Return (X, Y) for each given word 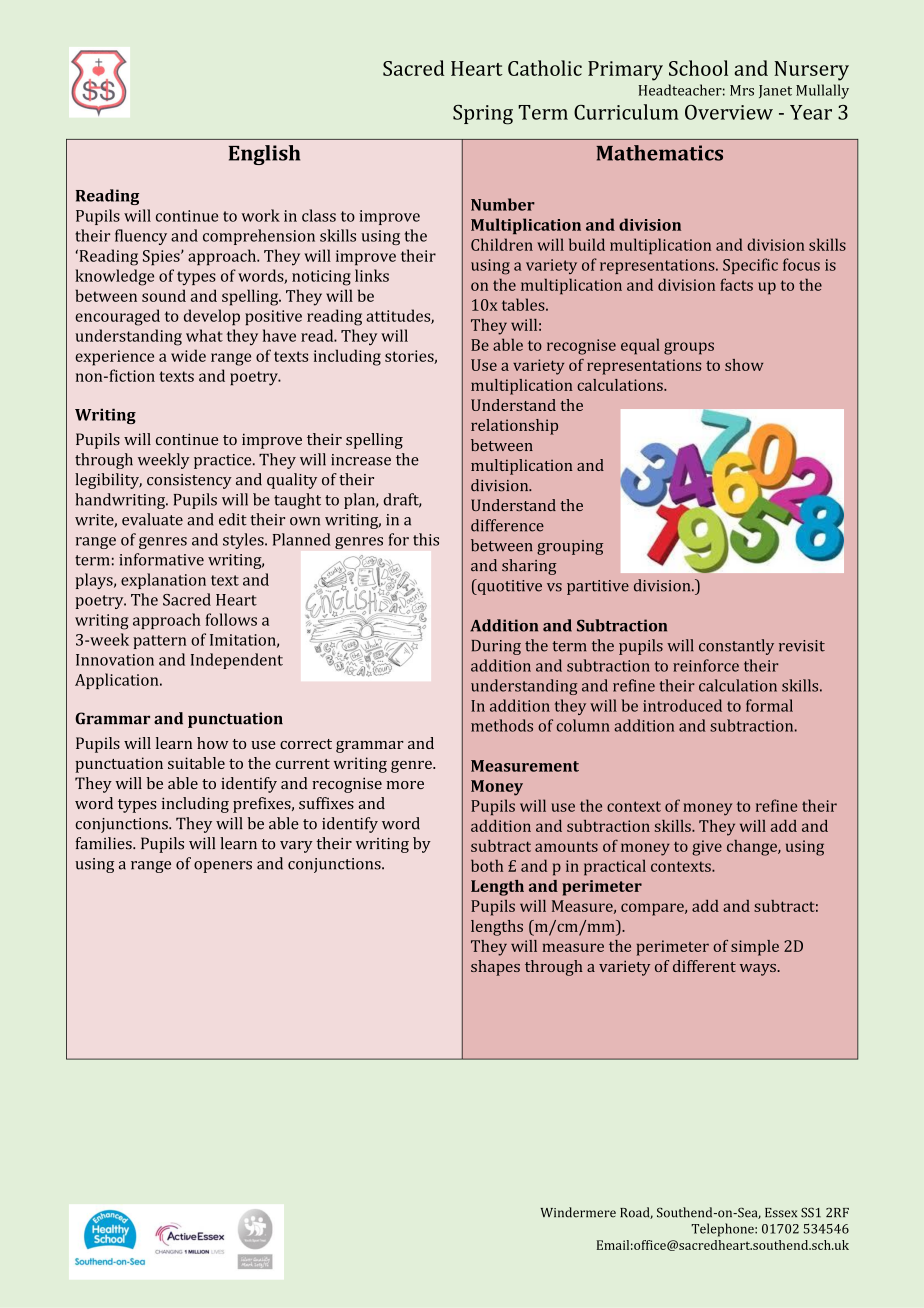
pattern (160, 642)
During (496, 647)
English (264, 155)
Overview (729, 112)
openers (223, 867)
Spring (483, 115)
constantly (736, 647)
